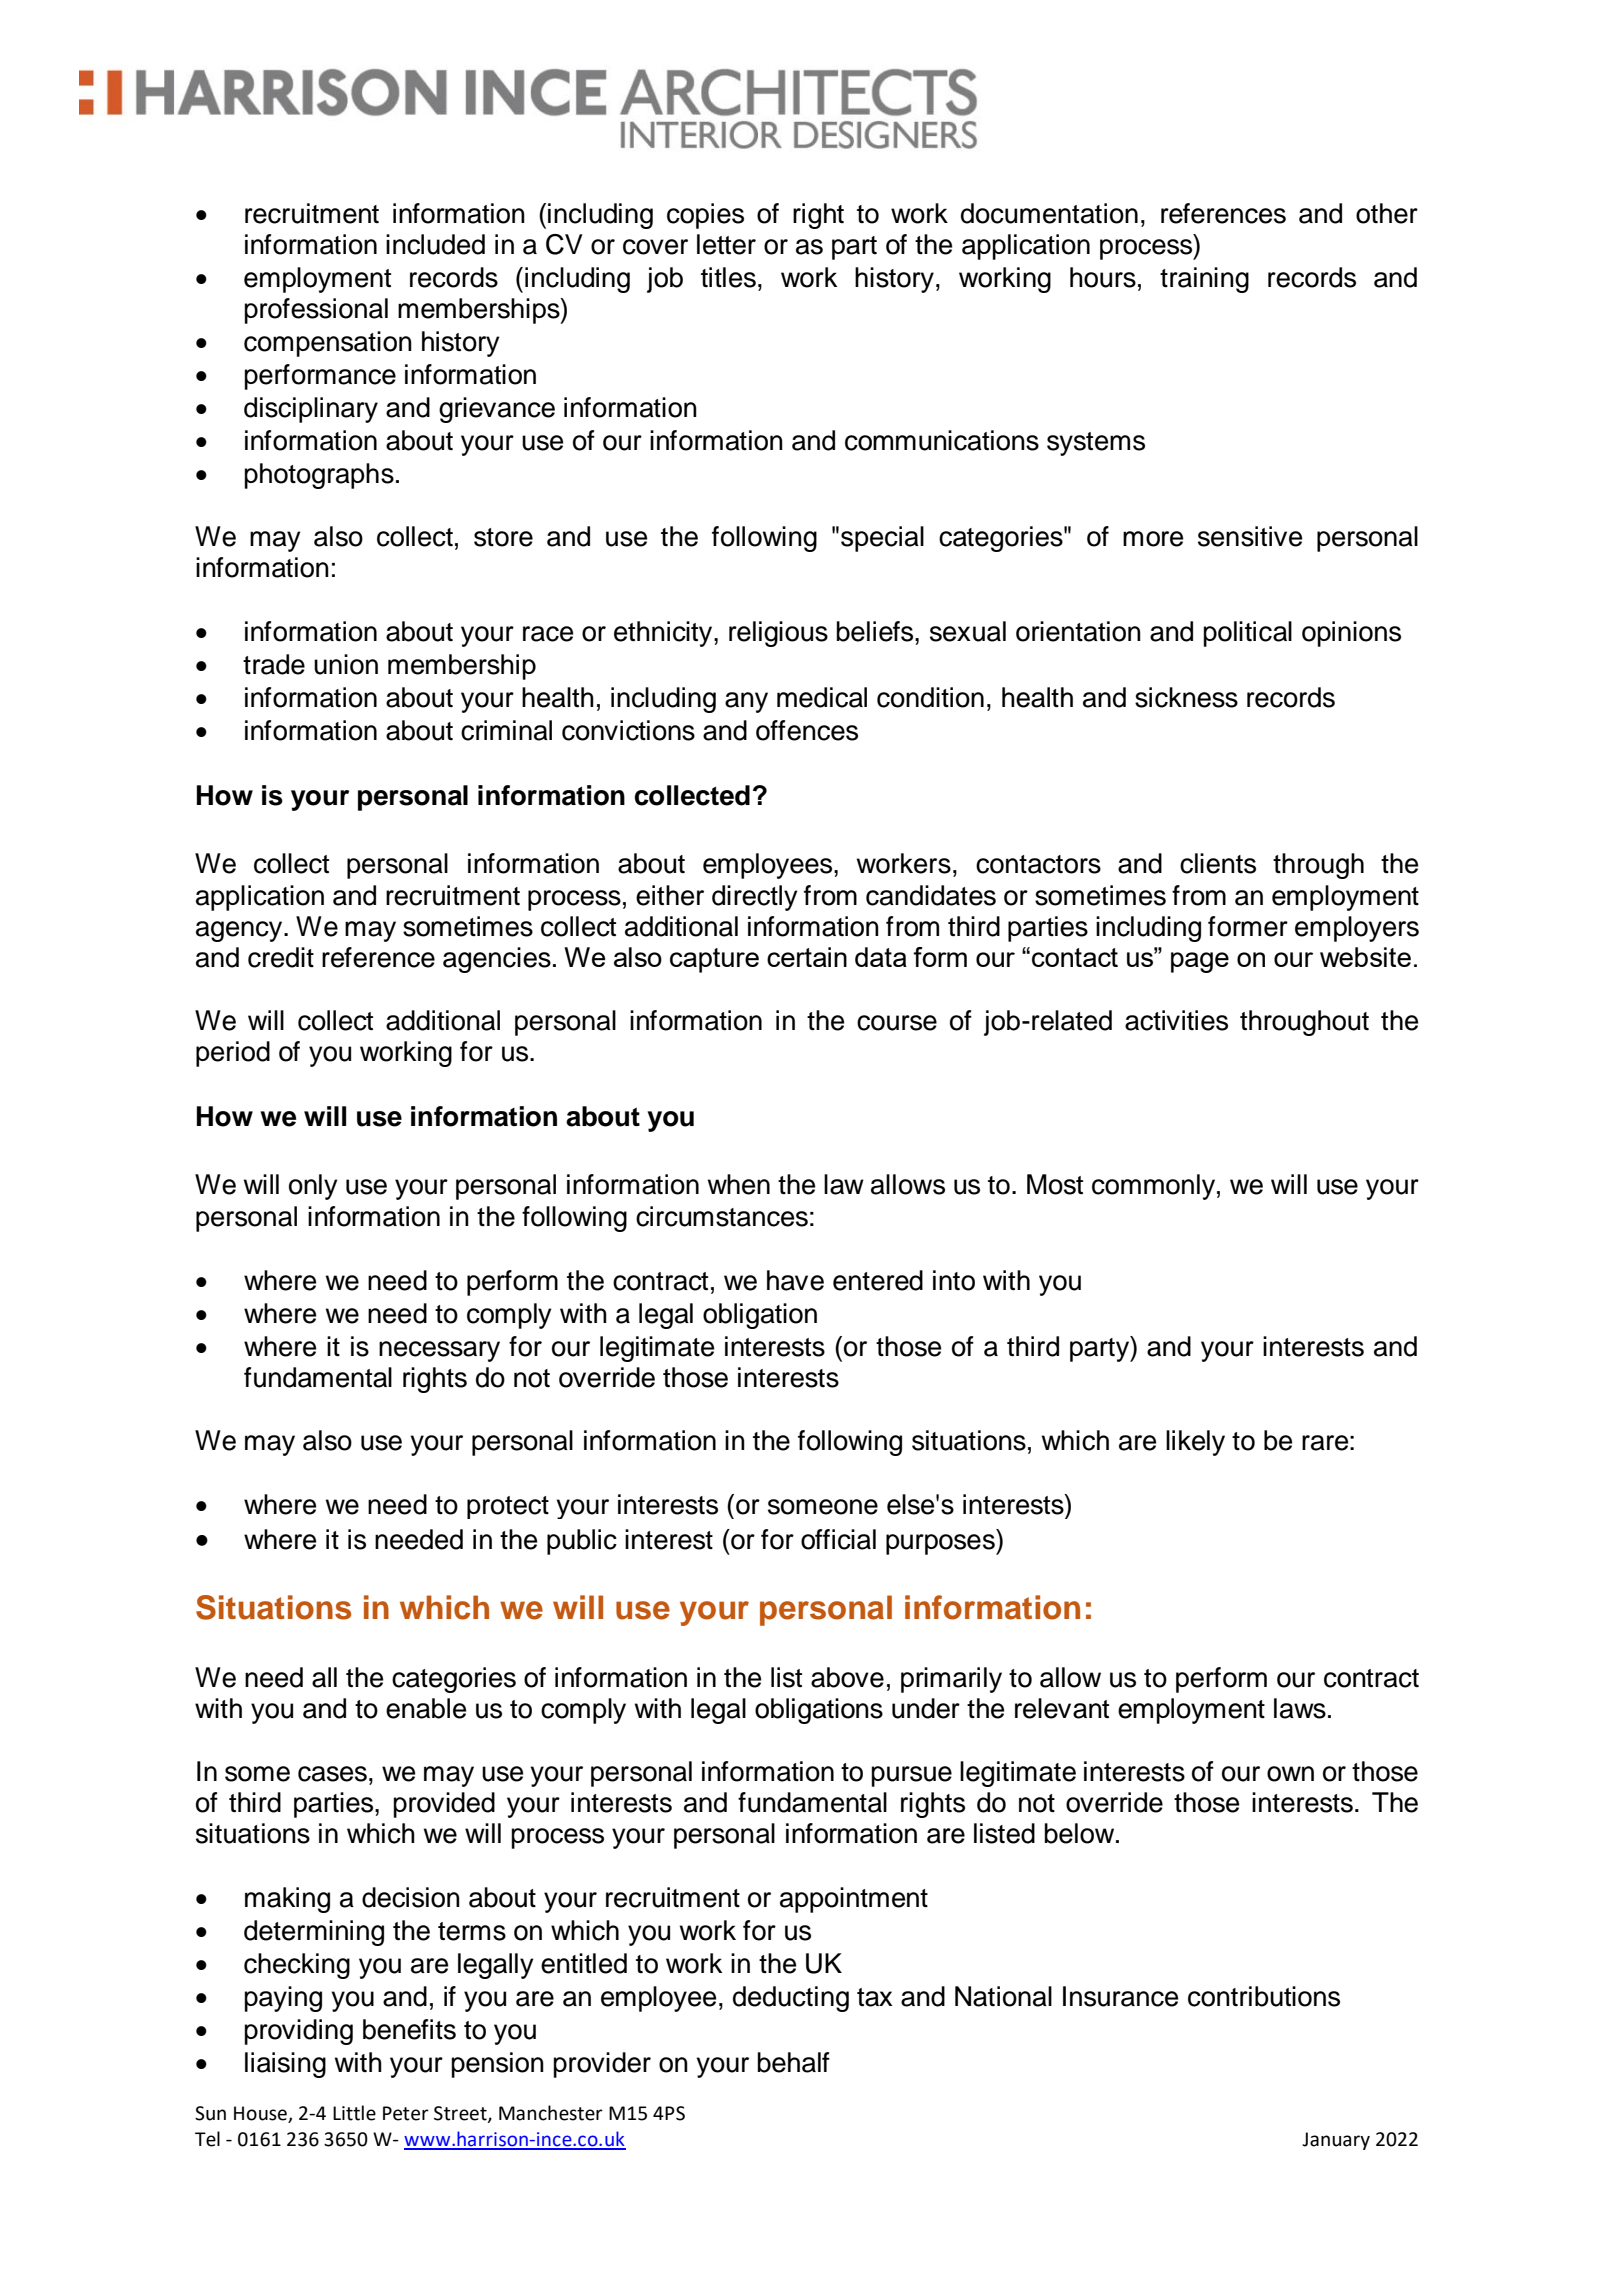 This document has width=1614, height=2284. What do you see at coordinates (1218, 863) in the document?
I see `clients` at bounding box center [1218, 863].
